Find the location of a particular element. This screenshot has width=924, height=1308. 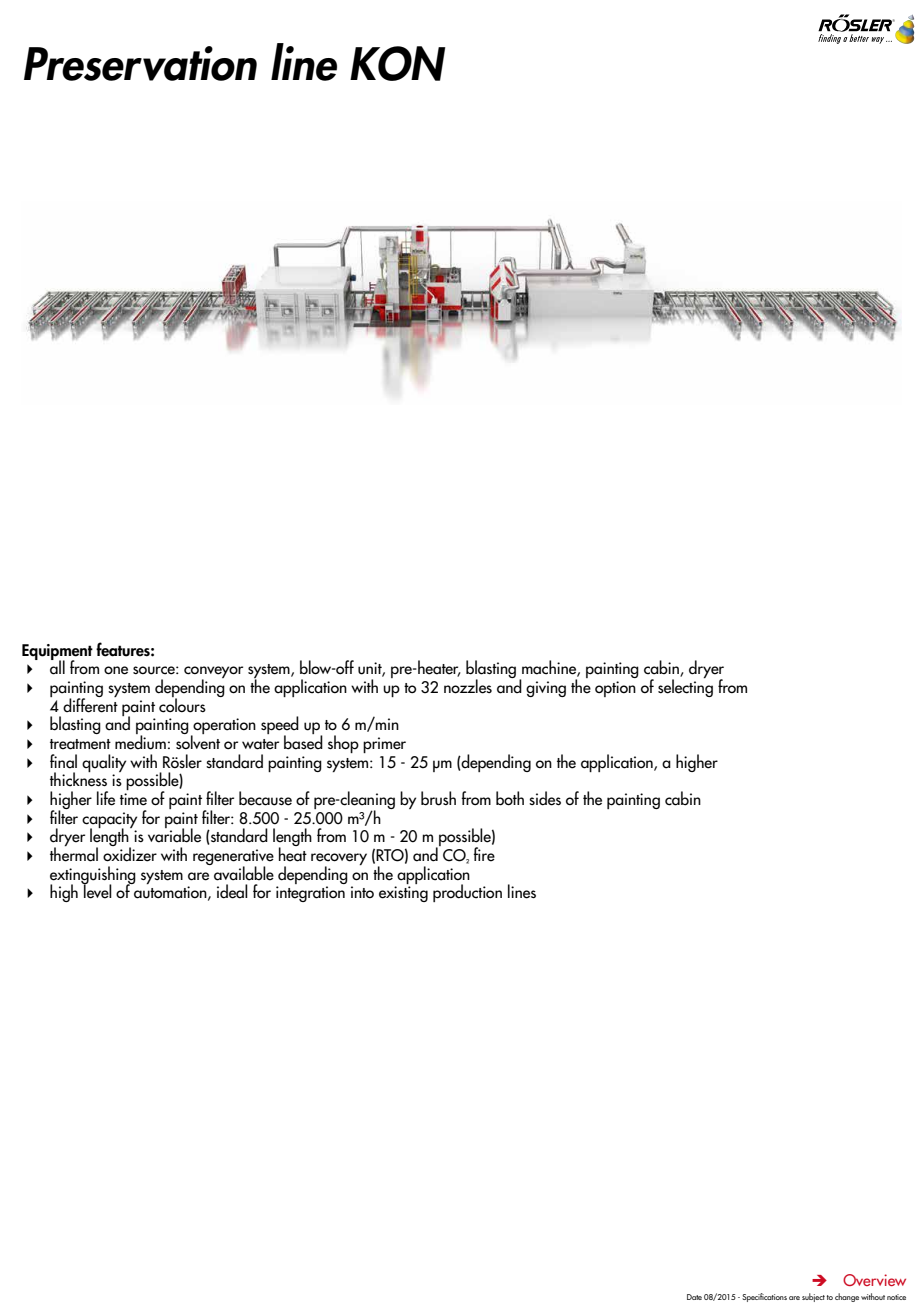

sides is located at coordinates (545, 798).
